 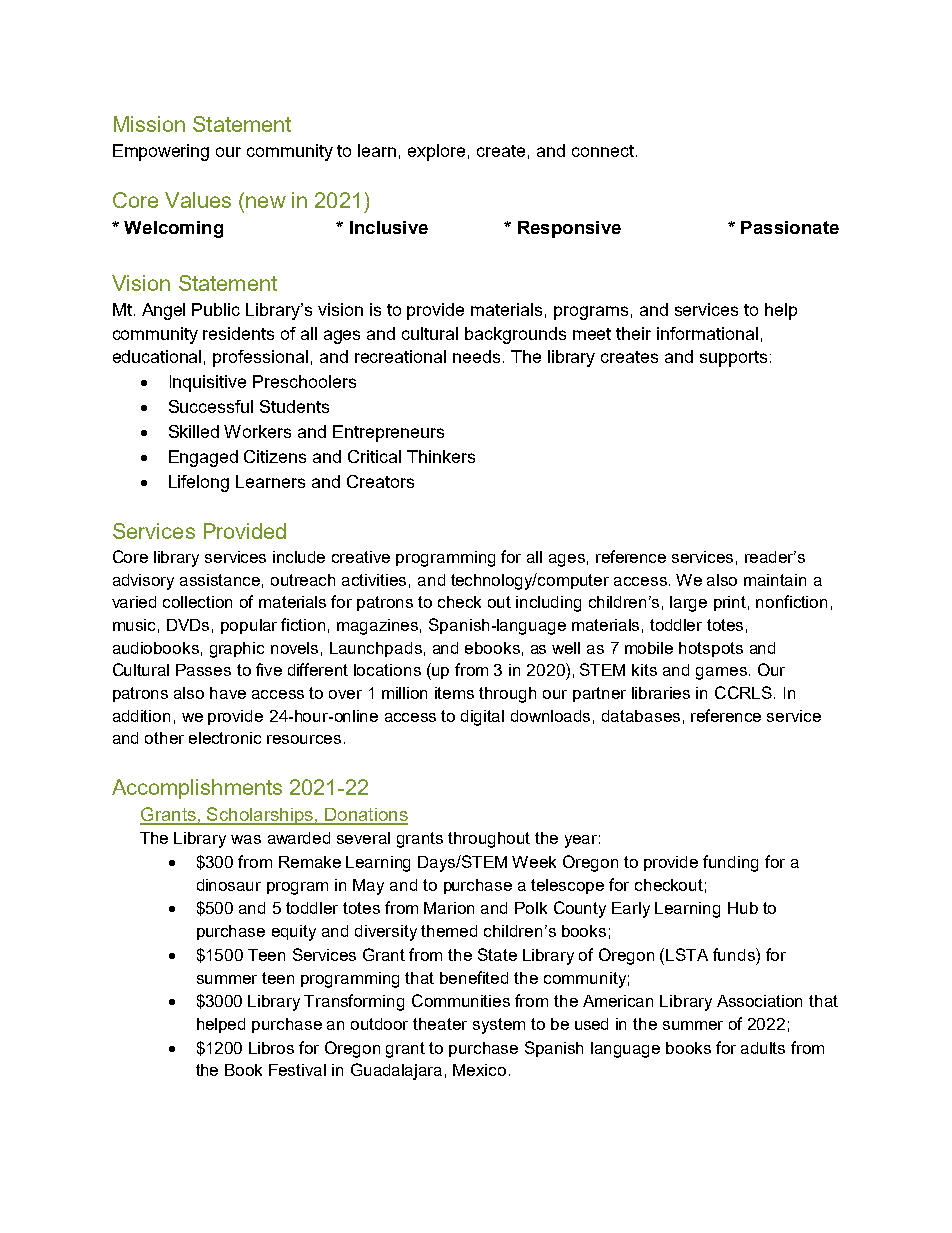 I want to click on databases, so click(x=641, y=716).
